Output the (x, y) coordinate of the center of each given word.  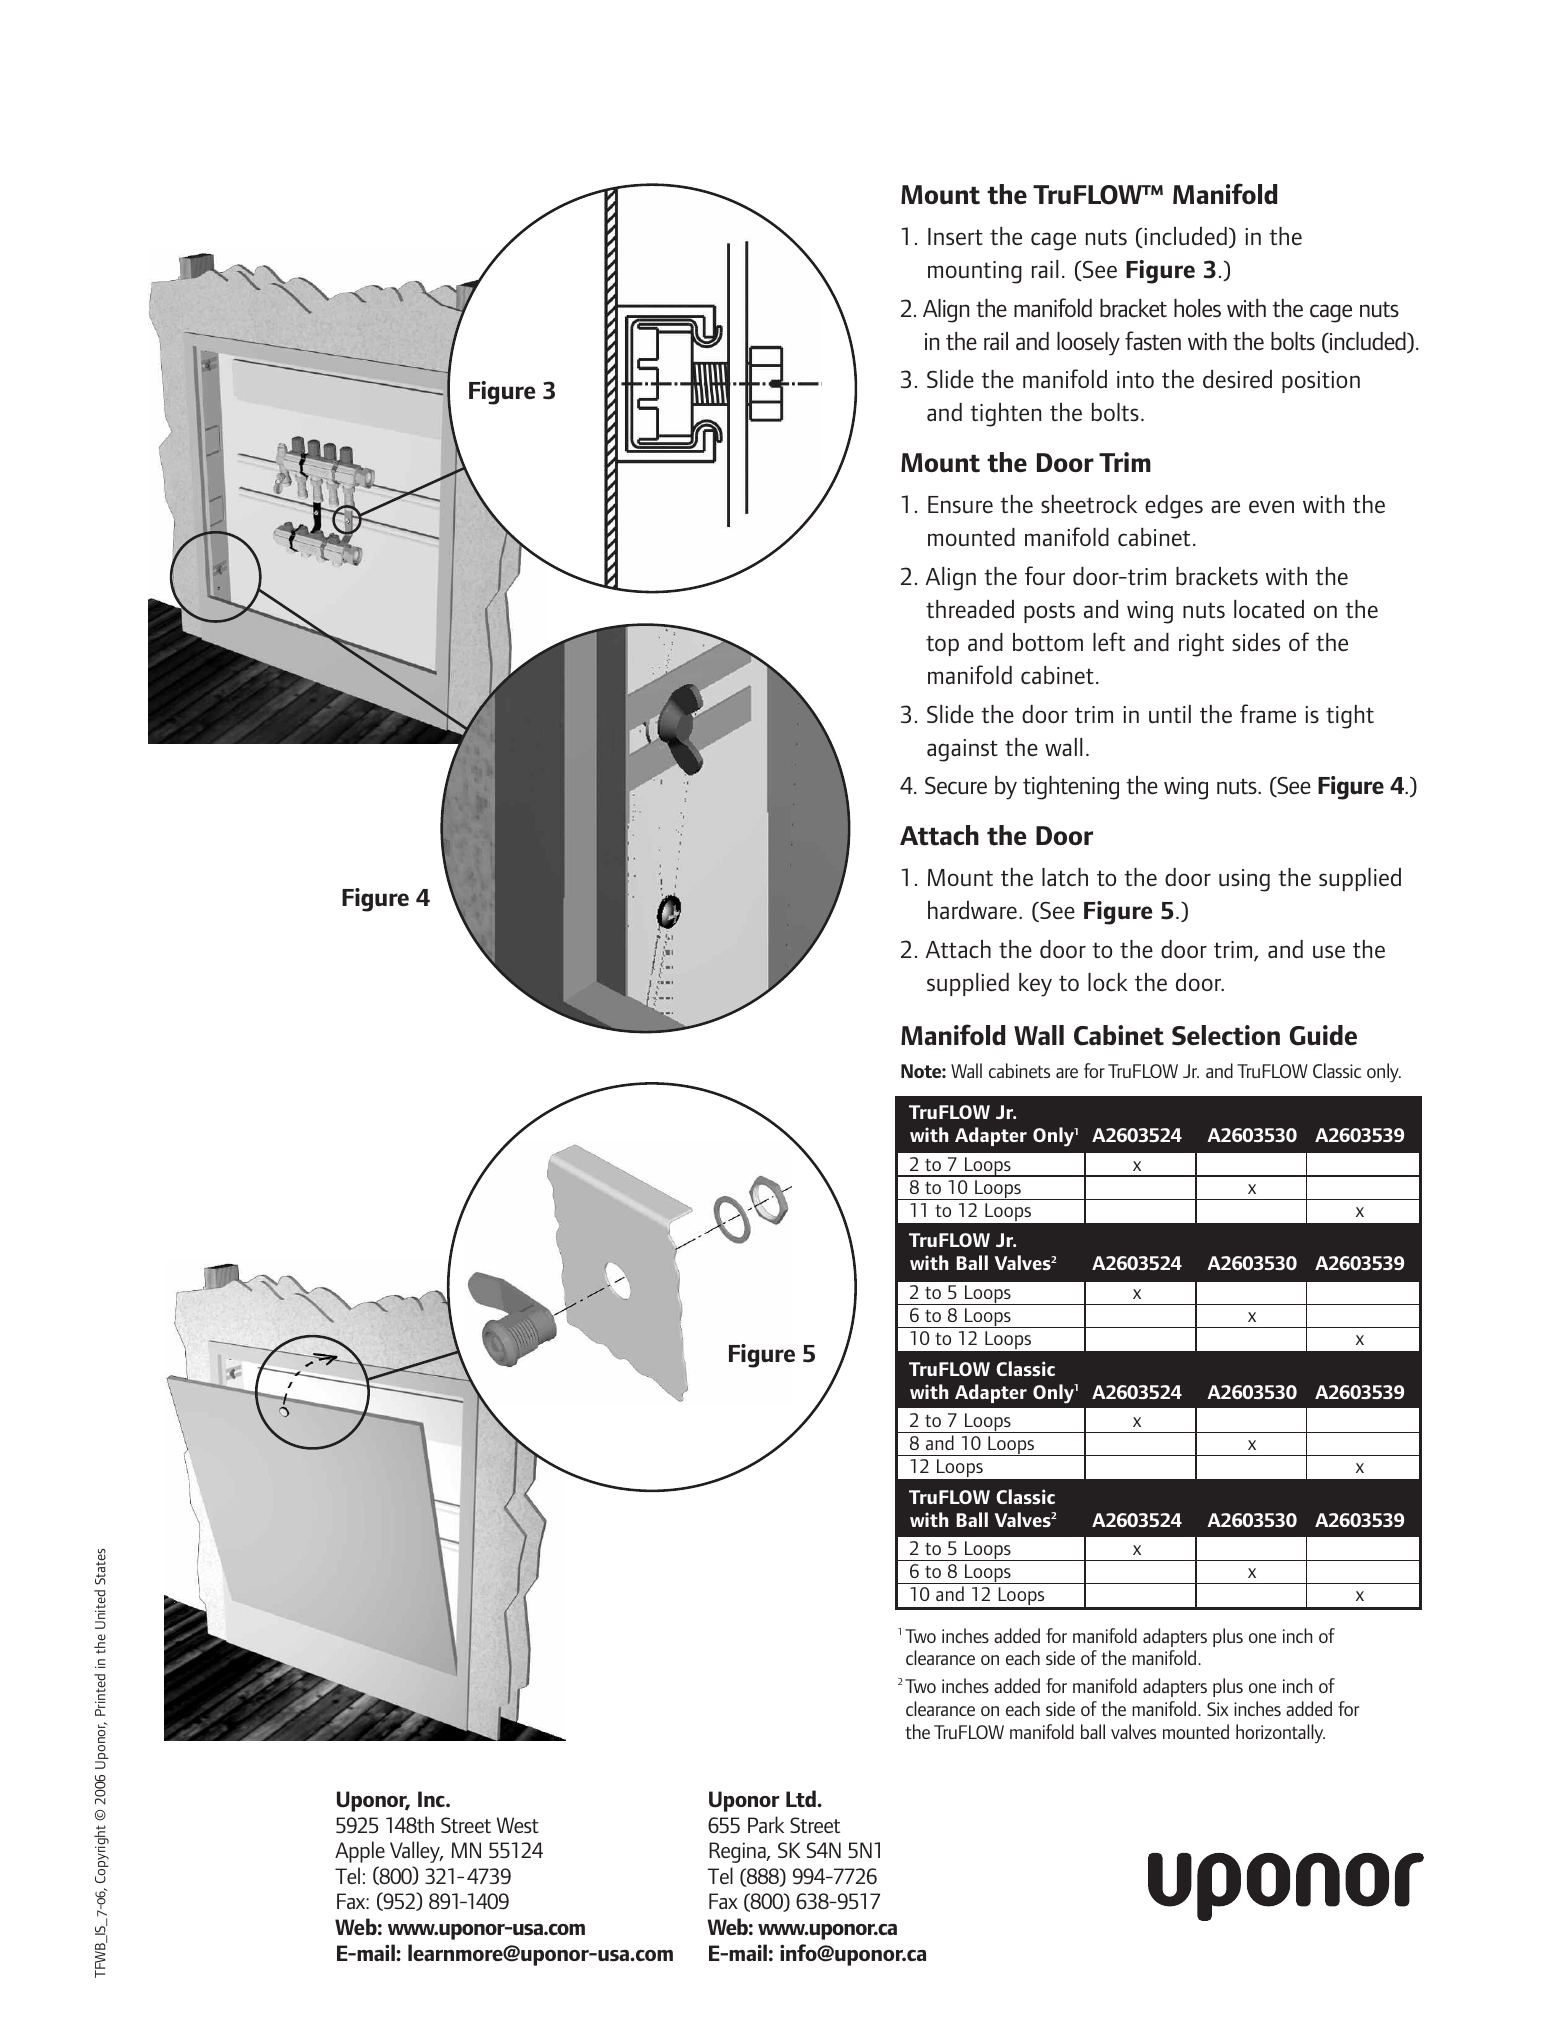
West (518, 1825)
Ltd (802, 1798)
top (942, 645)
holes (1197, 308)
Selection (1226, 1035)
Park (766, 1824)
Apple (360, 1852)
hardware (972, 910)
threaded (970, 609)
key (1035, 985)
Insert (955, 237)
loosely (1088, 344)
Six (1218, 1709)
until (1170, 714)
